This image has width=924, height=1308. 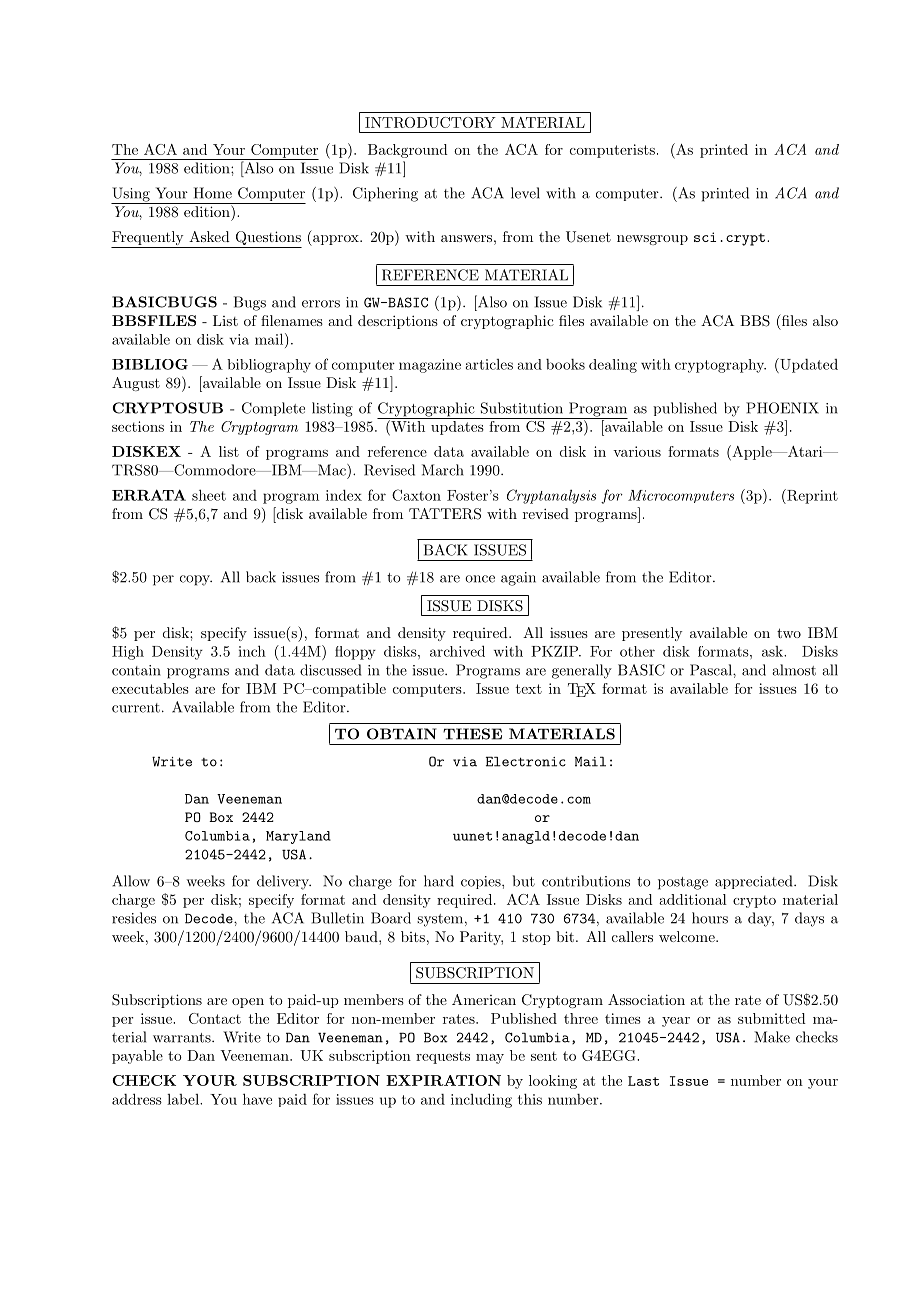 I want to click on inch, so click(x=252, y=651).
